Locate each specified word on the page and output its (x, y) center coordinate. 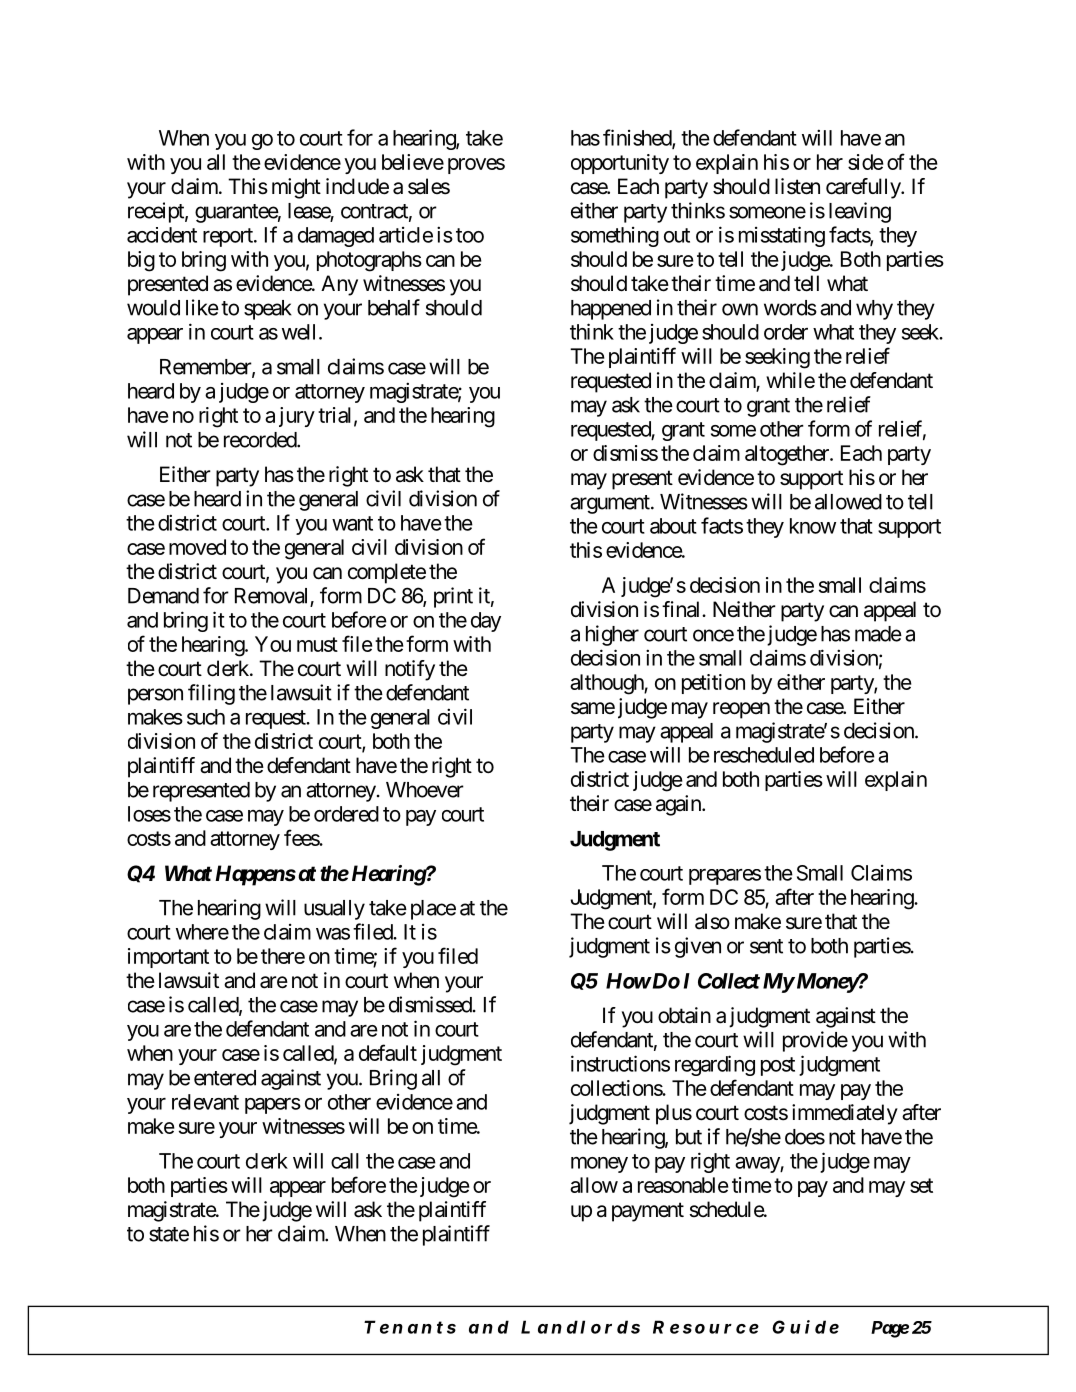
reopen (741, 710)
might (296, 188)
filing (211, 694)
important (168, 958)
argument (611, 504)
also (712, 921)
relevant (205, 1102)
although (607, 684)
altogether (788, 455)
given (698, 947)
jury (297, 417)
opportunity (620, 164)
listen (797, 186)
